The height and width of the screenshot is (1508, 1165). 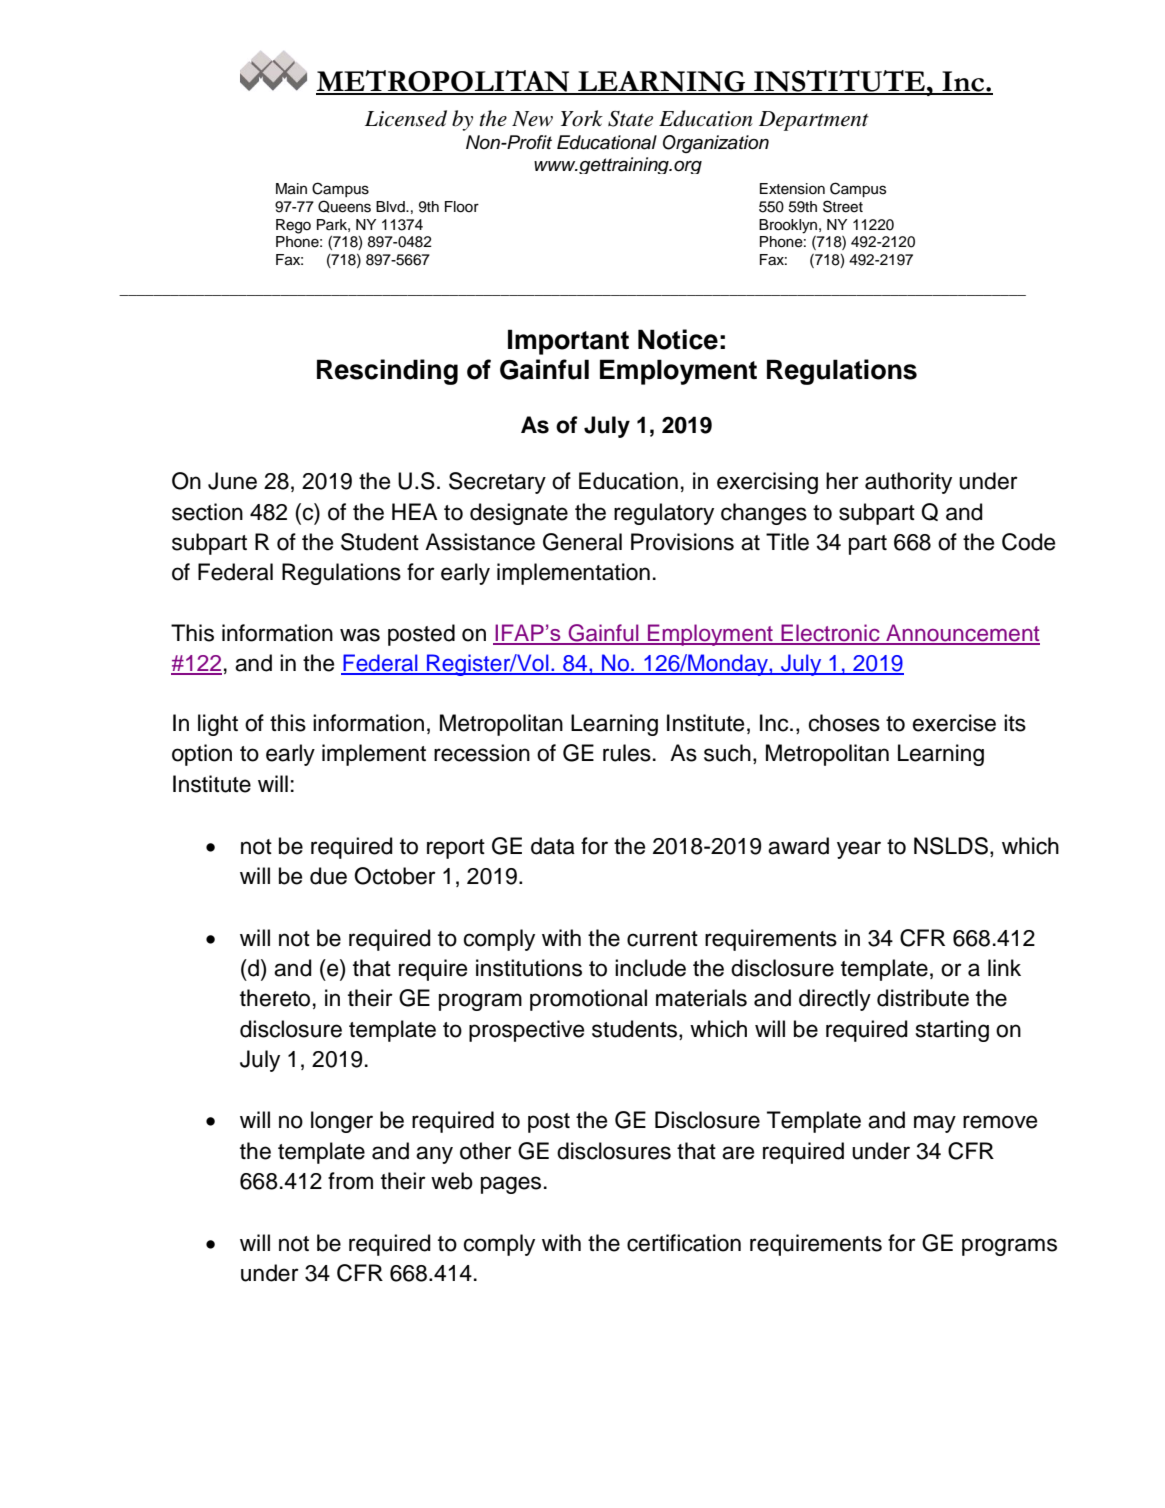 What do you see at coordinates (630, 119) in the screenshot?
I see `State` at bounding box center [630, 119].
